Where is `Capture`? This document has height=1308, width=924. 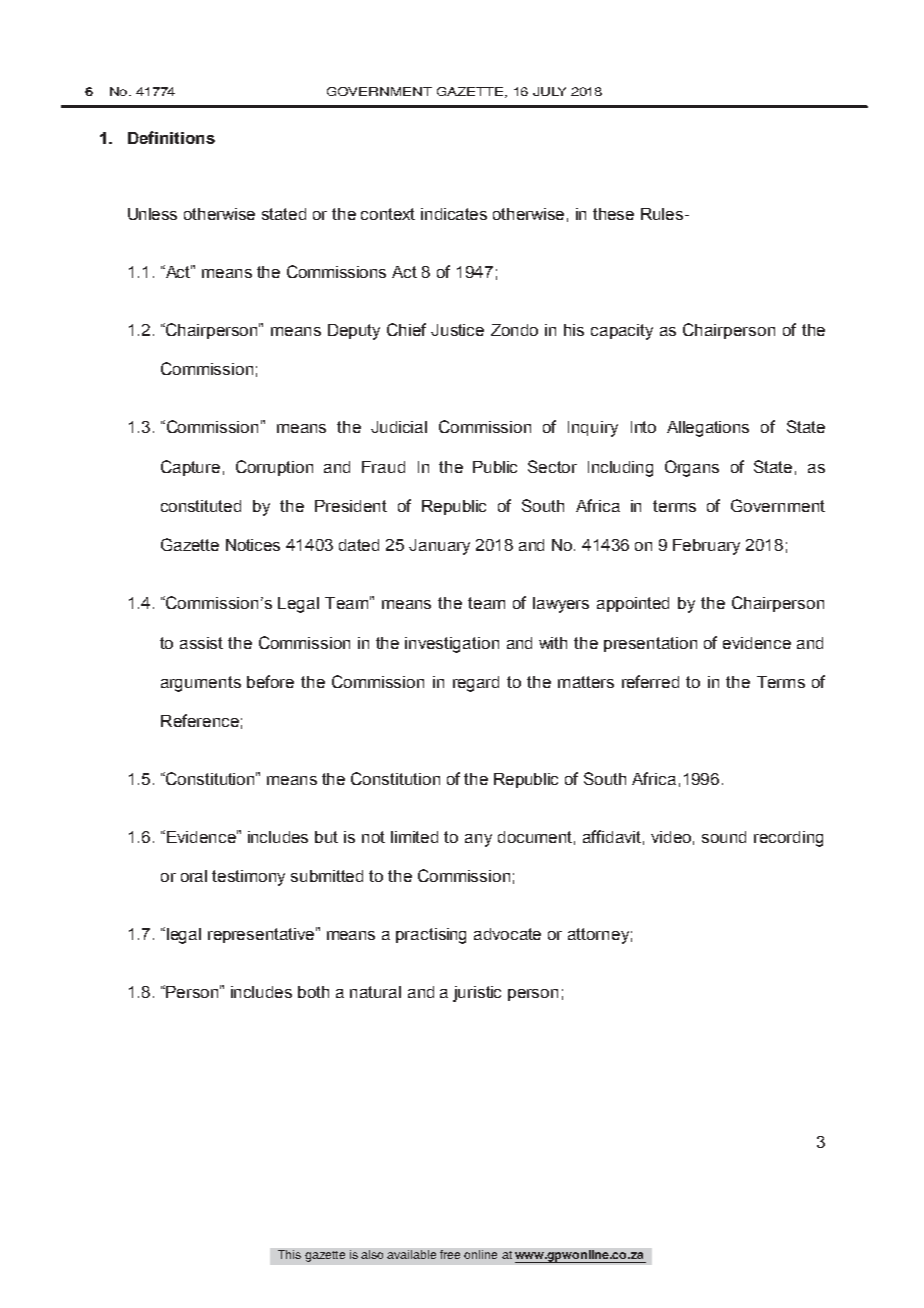 Capture is located at coordinates (190, 468).
